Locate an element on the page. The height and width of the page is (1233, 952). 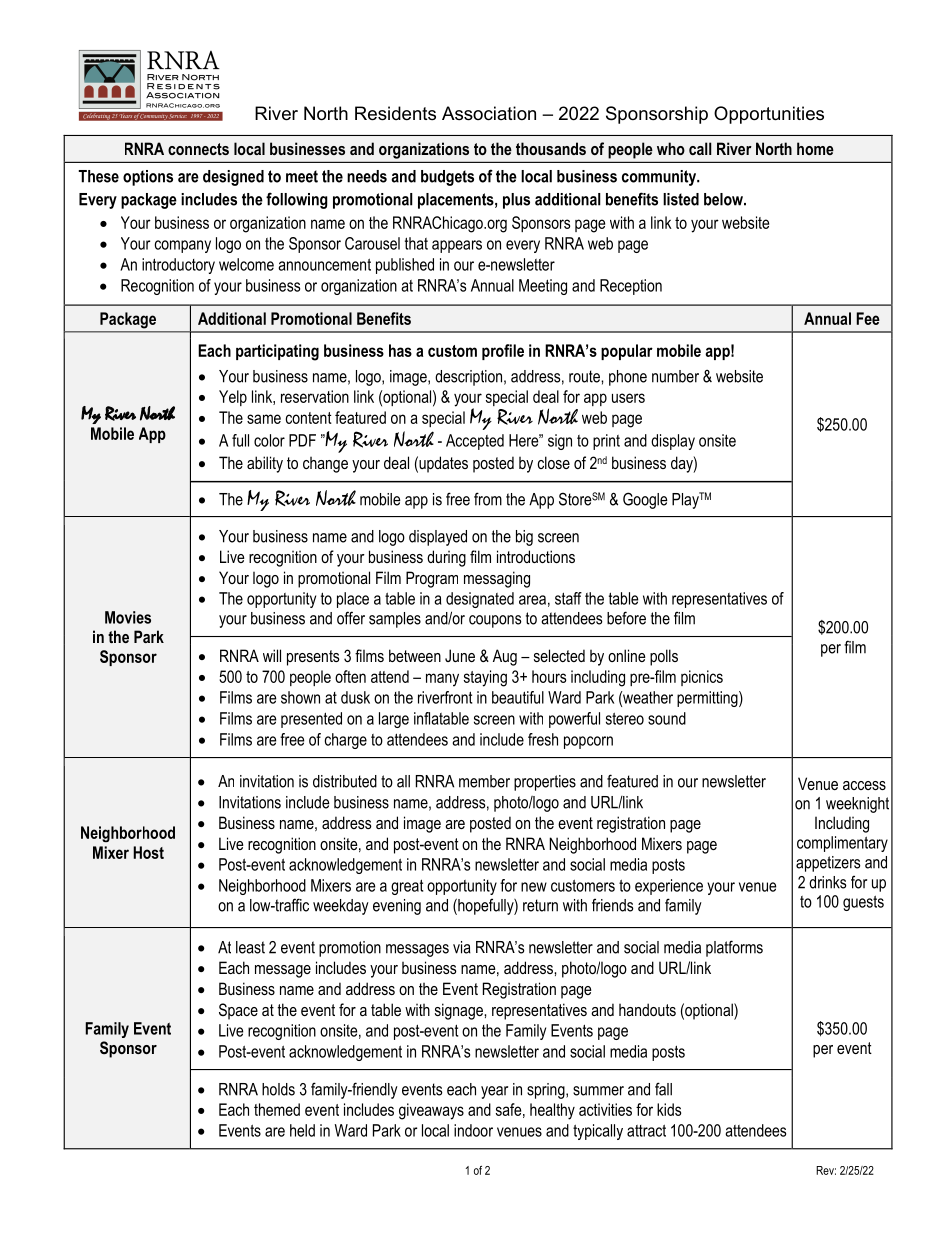
home is located at coordinates (815, 148).
